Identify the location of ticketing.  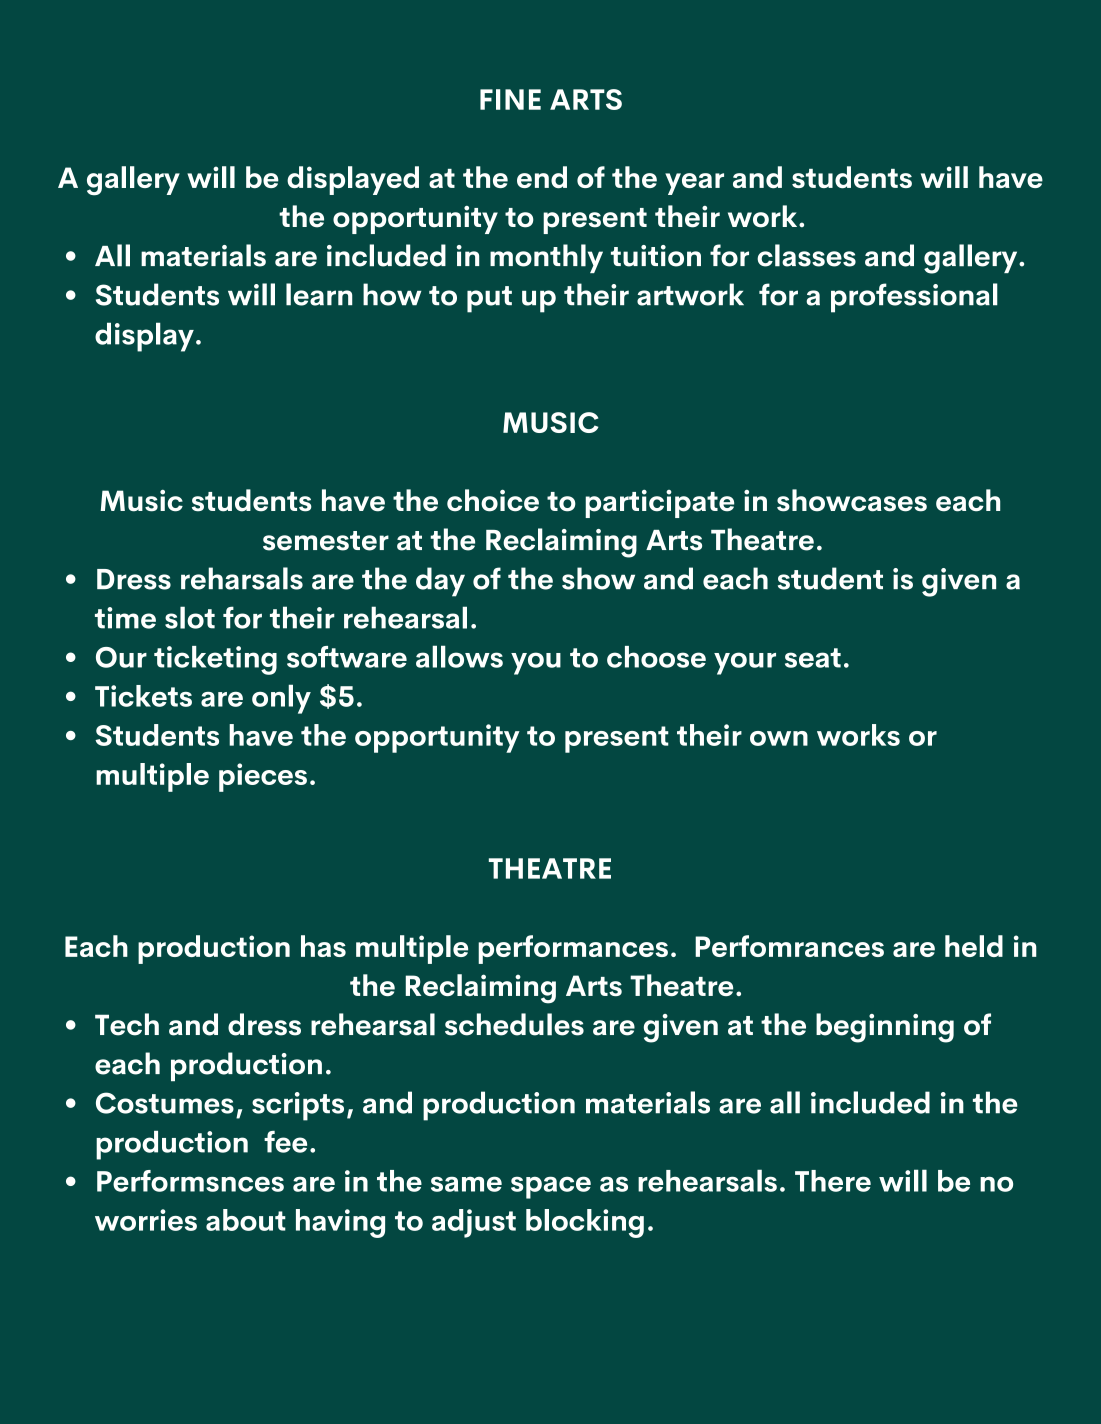
(215, 660).
